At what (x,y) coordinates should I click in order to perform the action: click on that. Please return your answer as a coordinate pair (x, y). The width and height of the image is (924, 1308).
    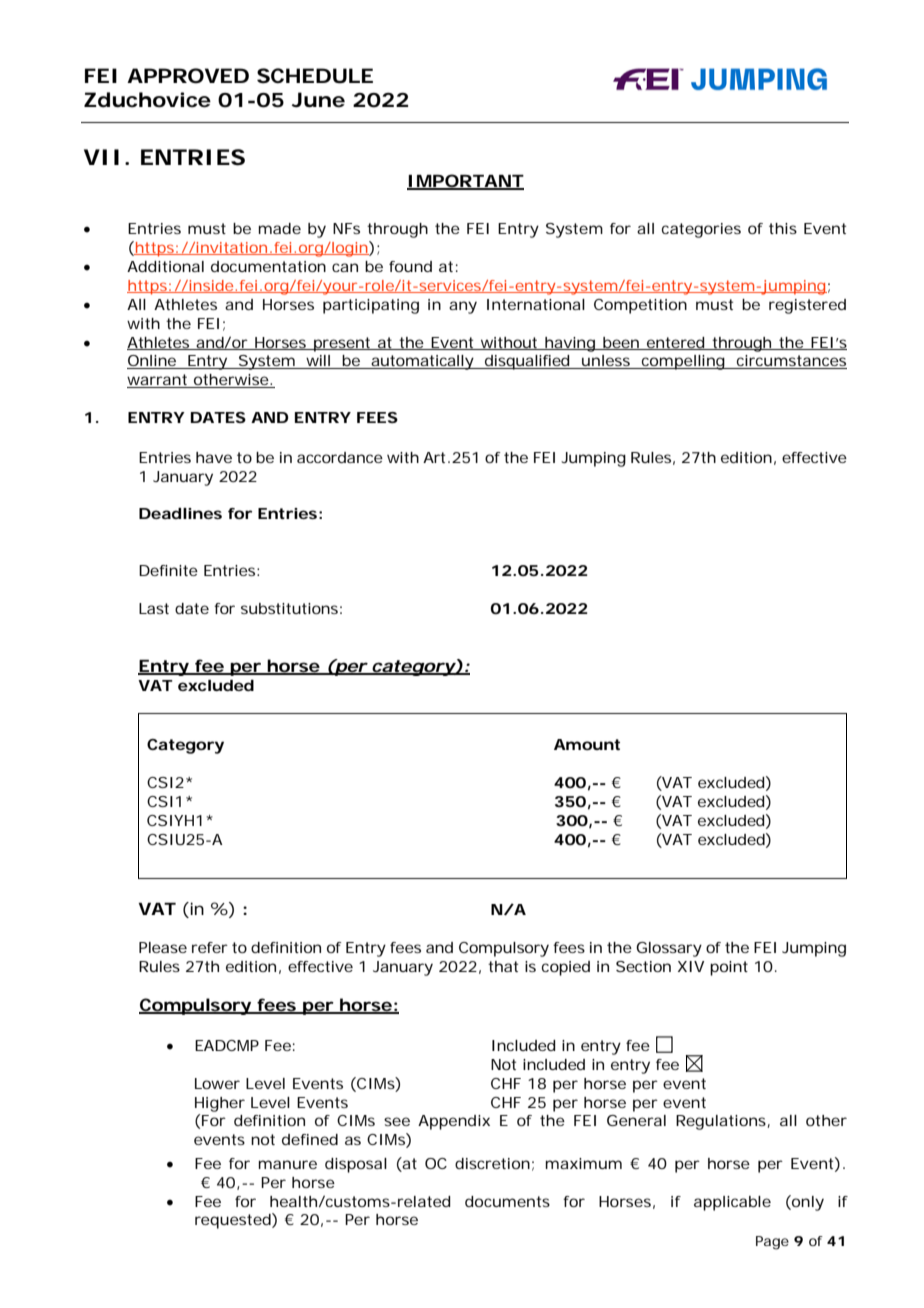
    Looking at the image, I should click on (503, 966).
